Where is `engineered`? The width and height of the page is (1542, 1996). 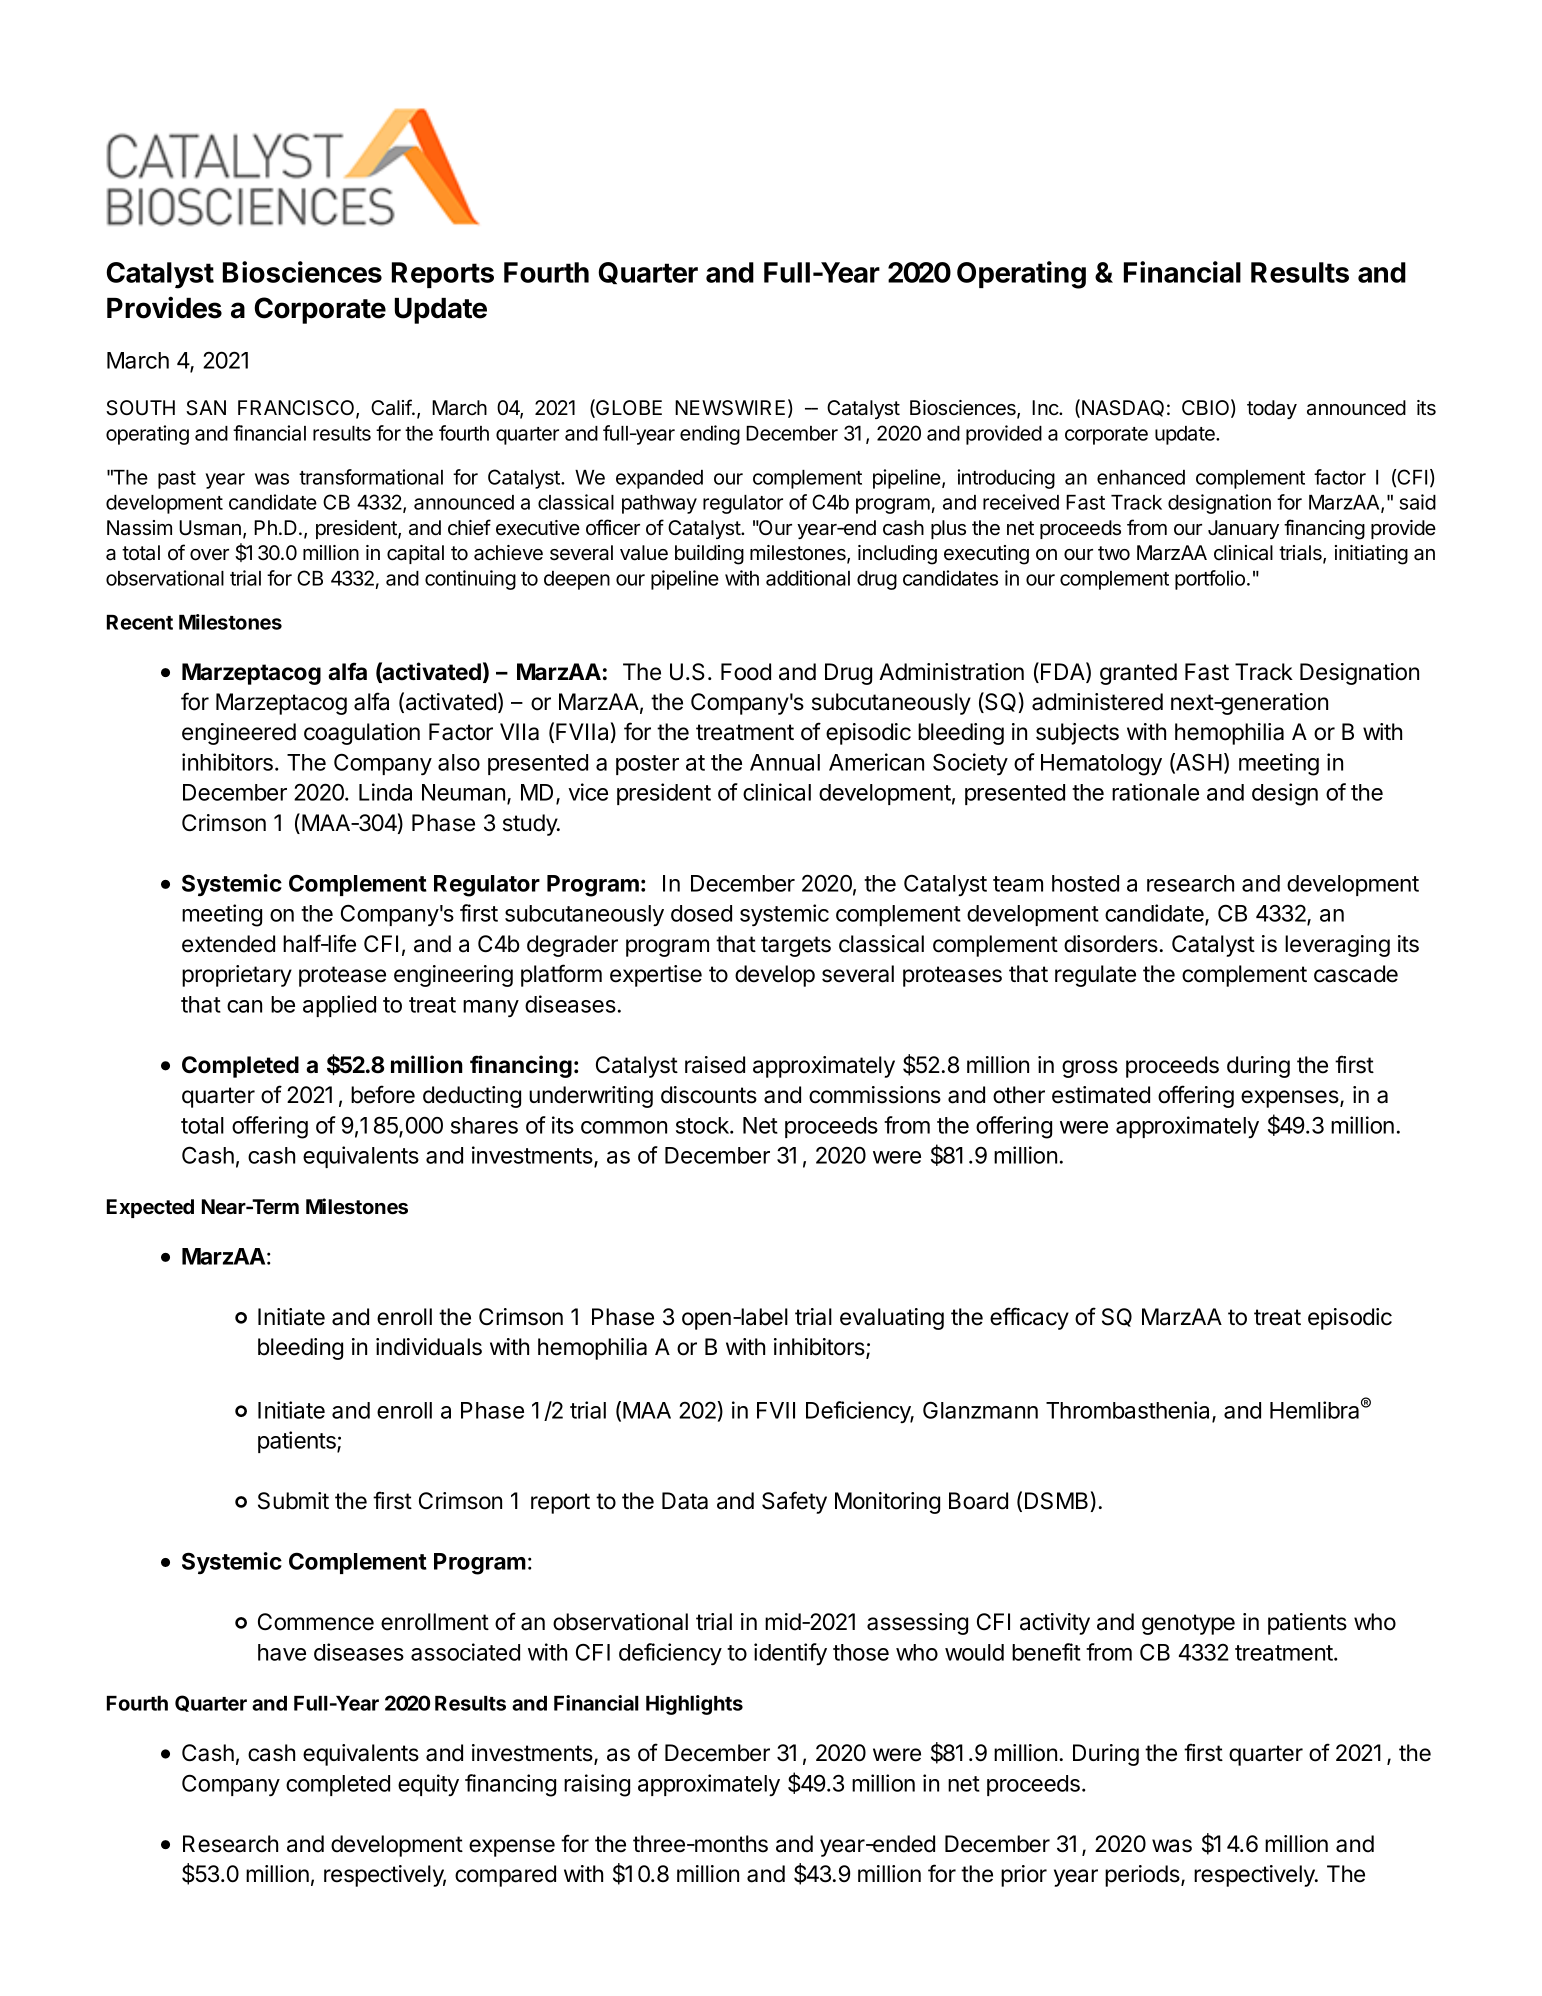 engineered is located at coordinates (239, 734).
